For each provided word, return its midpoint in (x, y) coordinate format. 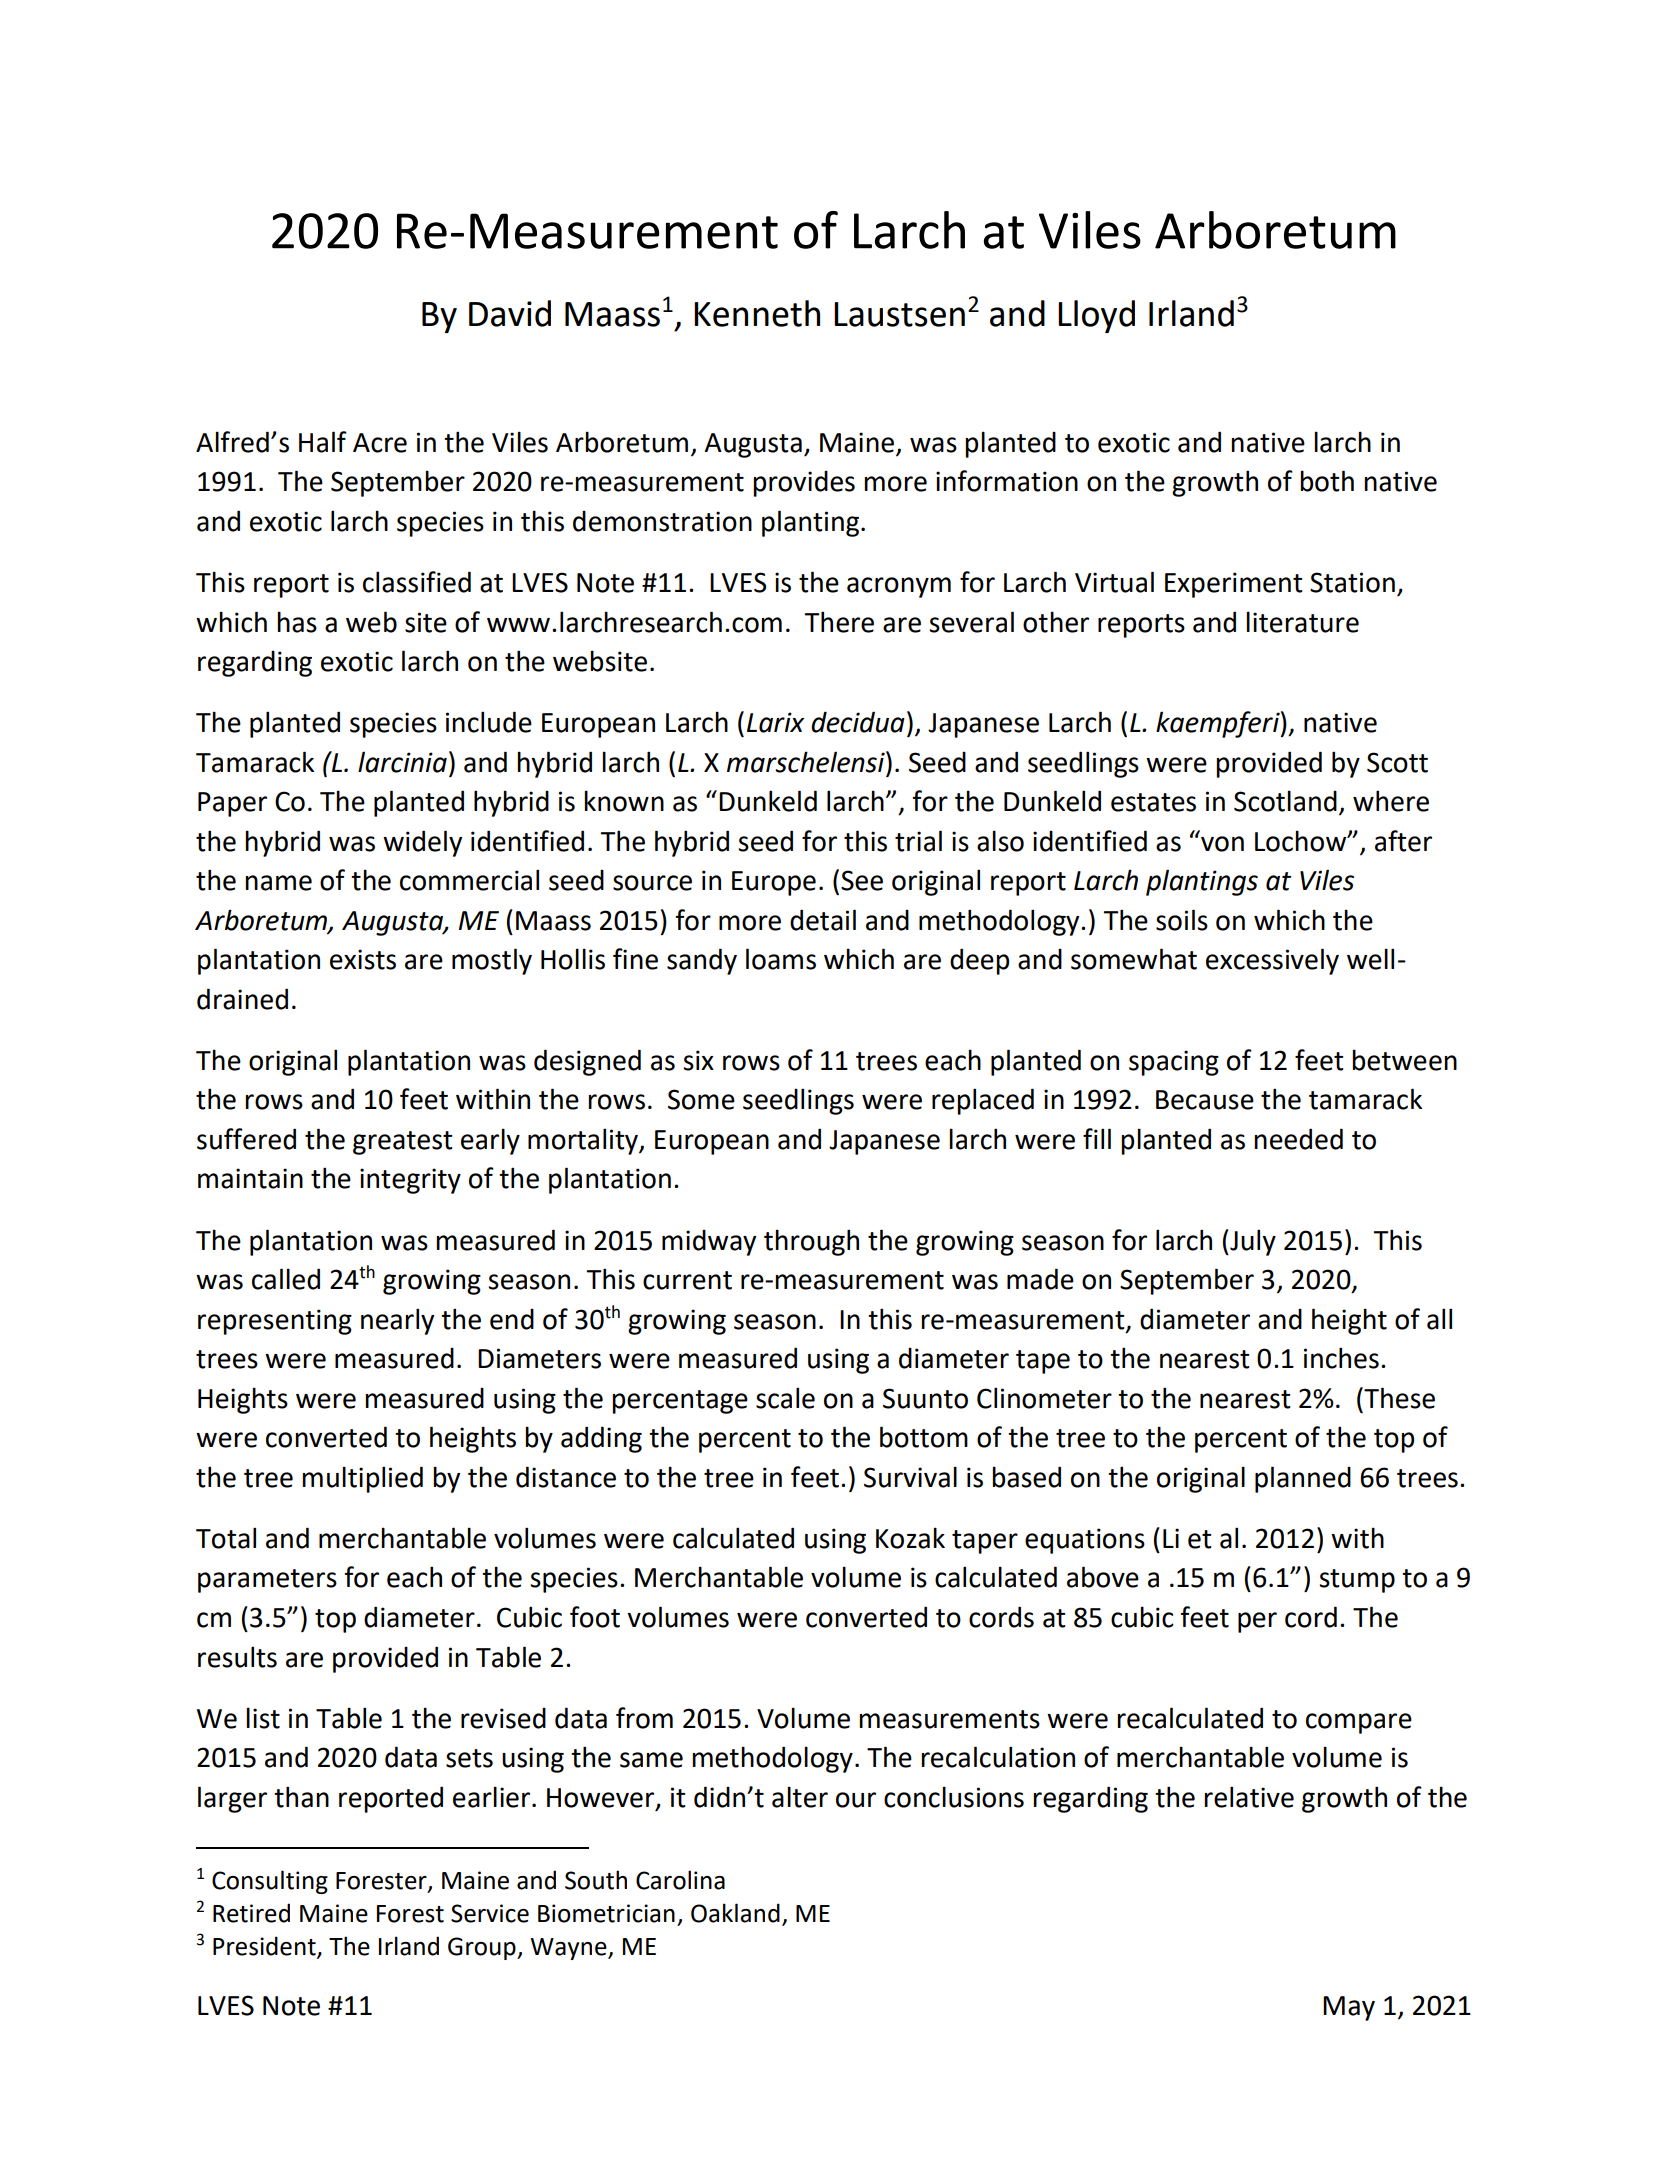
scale (785, 1398)
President (265, 1947)
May (1349, 2008)
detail (823, 920)
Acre (380, 443)
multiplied (362, 1479)
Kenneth (757, 313)
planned (1303, 1479)
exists (363, 959)
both (1327, 481)
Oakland (735, 1913)
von (1222, 844)
